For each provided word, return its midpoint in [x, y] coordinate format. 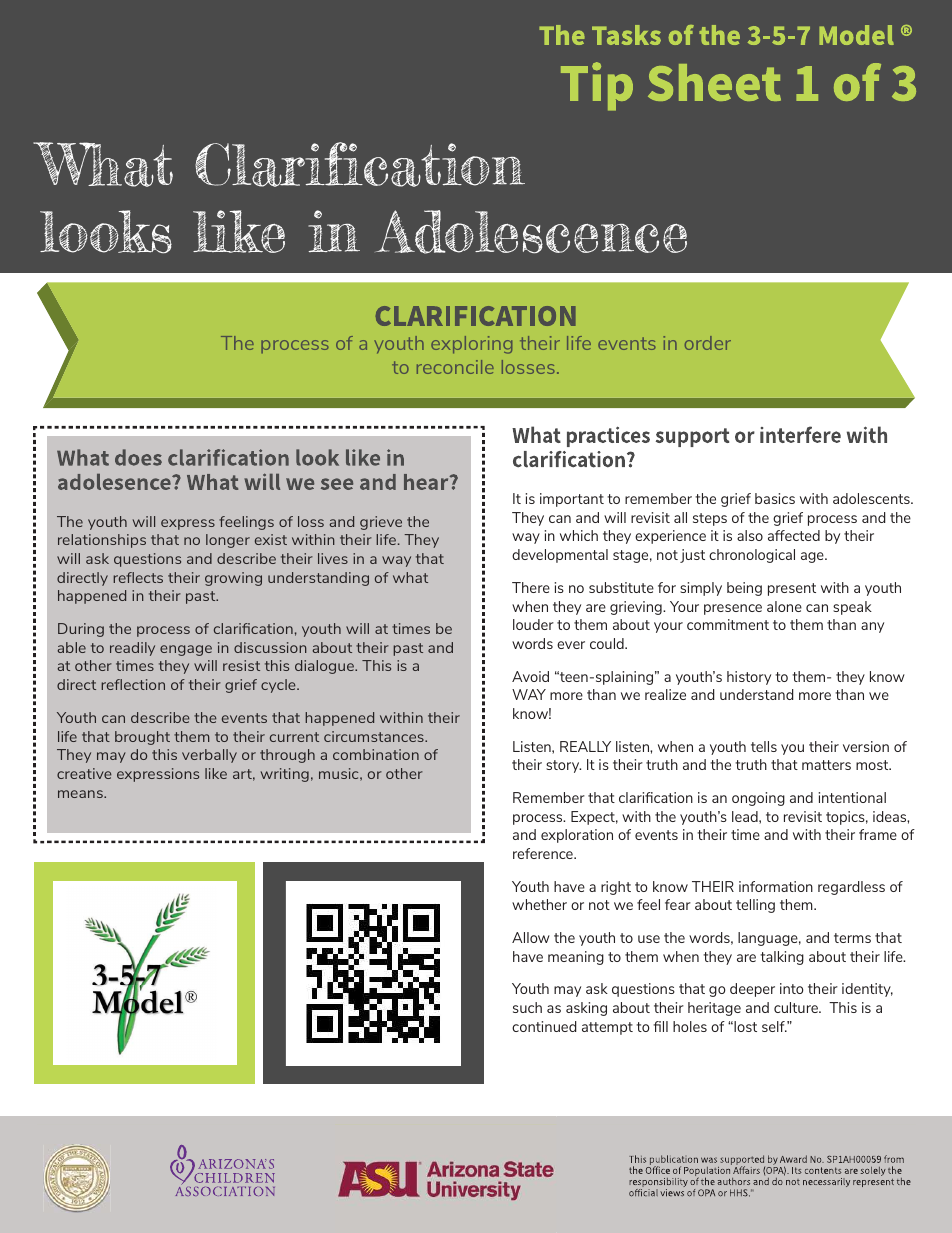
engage [186, 650]
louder [533, 624]
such [527, 1007]
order [708, 343]
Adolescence [531, 232]
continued [544, 1026]
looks [106, 232]
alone [784, 606]
